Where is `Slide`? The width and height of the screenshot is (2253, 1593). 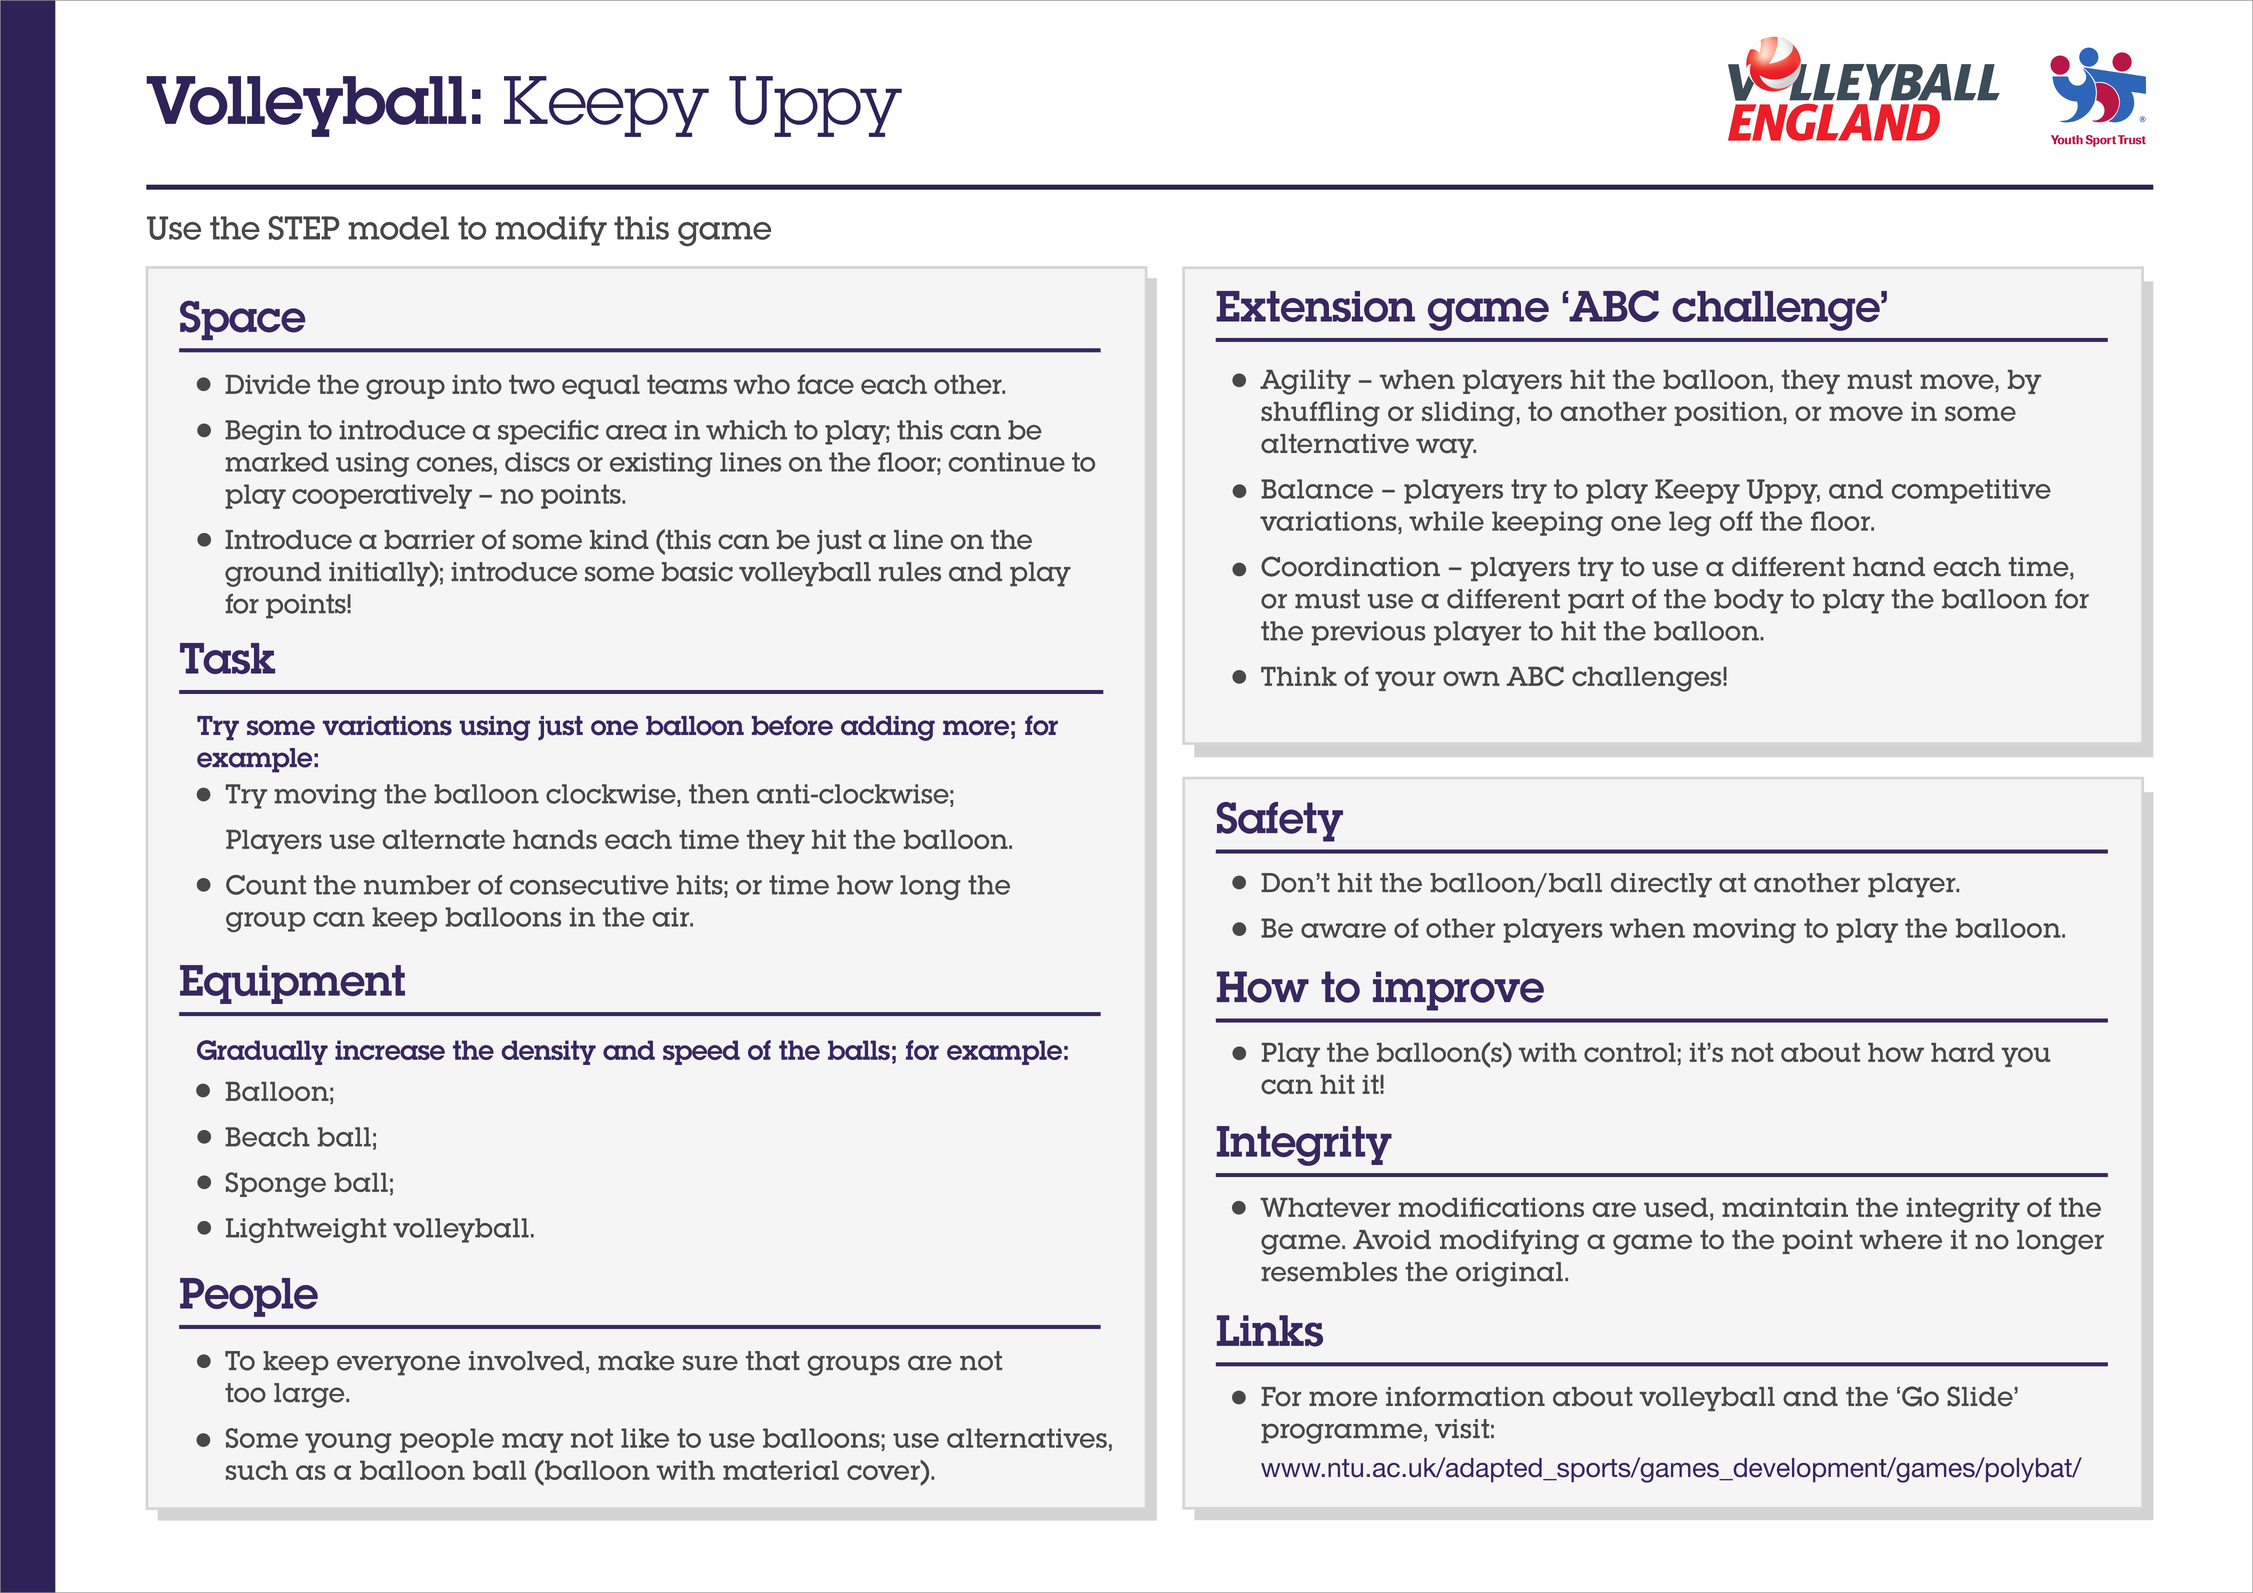 Slide is located at coordinates (1980, 1396).
